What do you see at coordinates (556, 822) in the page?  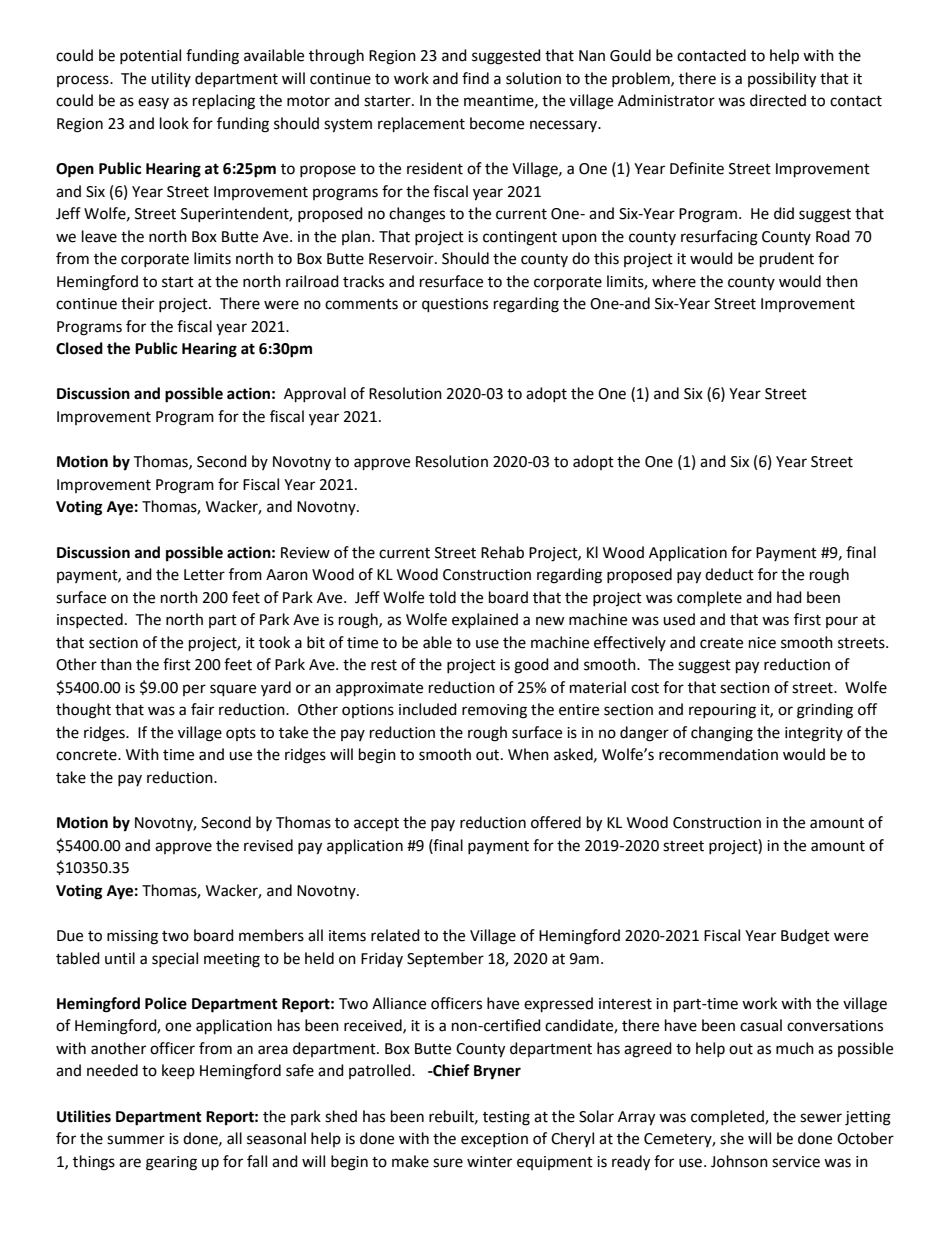 I see `offered` at bounding box center [556, 822].
